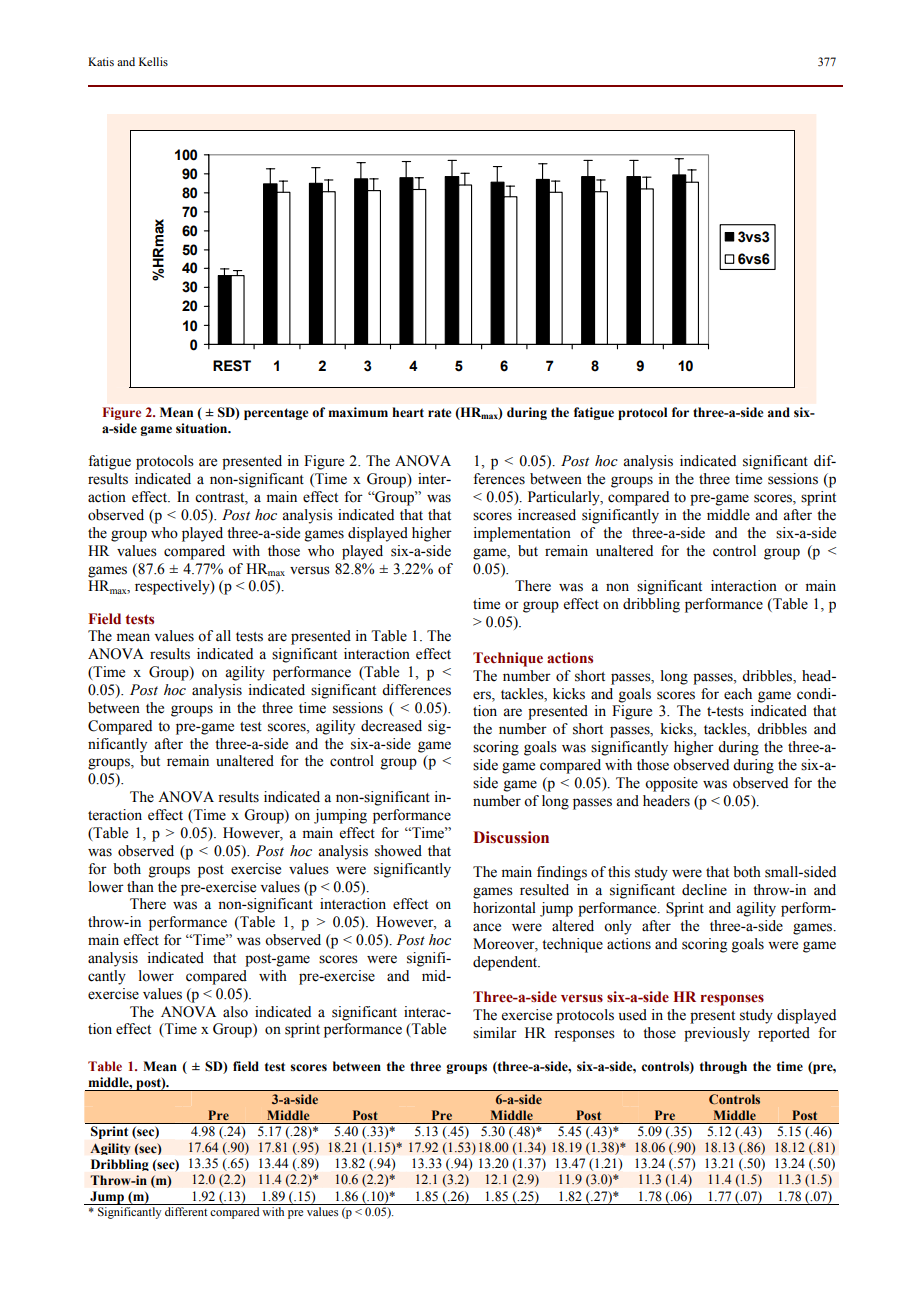 This image has width=924, height=1308. What do you see at coordinates (511, 837) in the image?
I see `Discussion` at bounding box center [511, 837].
